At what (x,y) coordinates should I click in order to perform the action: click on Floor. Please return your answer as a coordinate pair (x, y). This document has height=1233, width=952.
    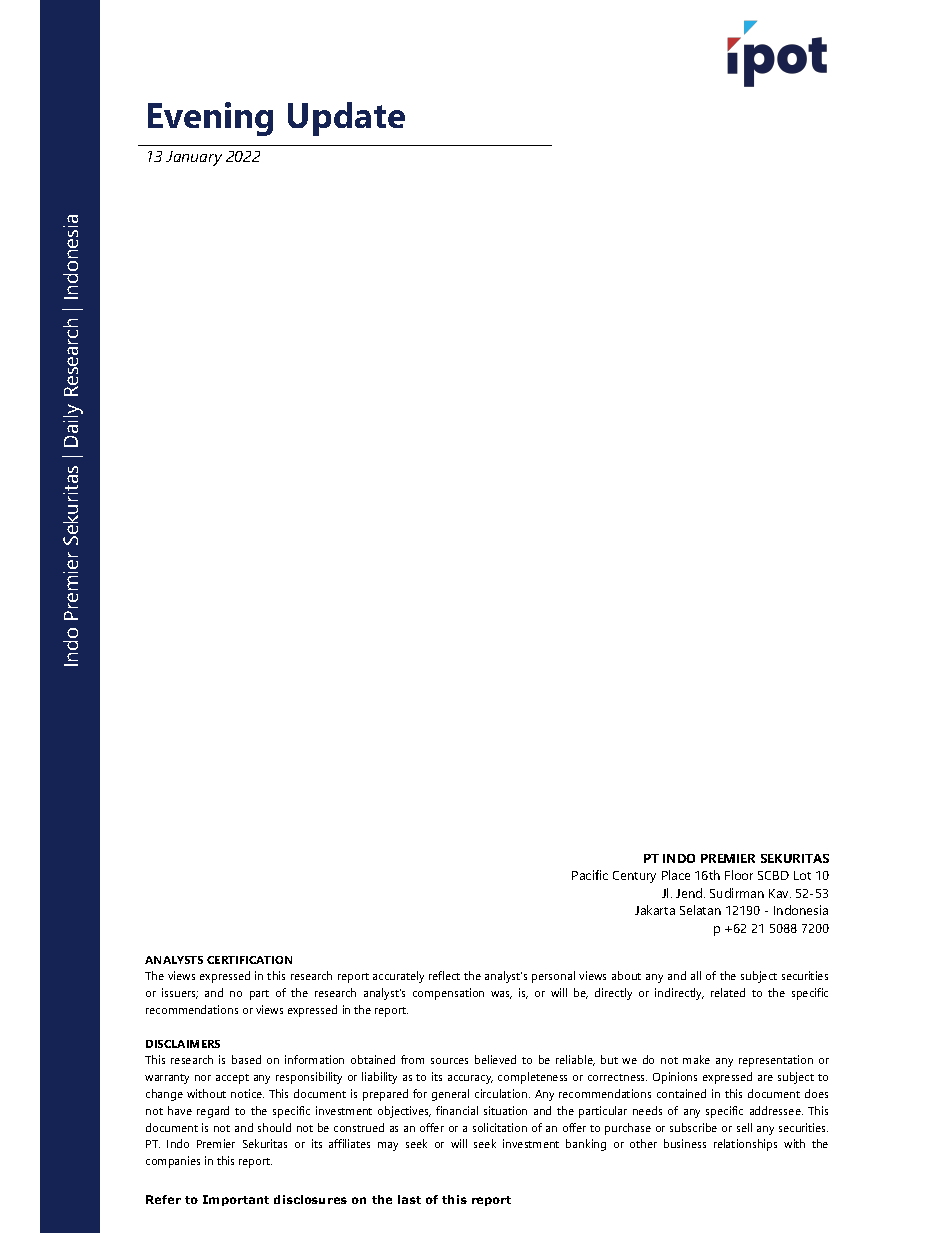
    Looking at the image, I should click on (739, 875).
